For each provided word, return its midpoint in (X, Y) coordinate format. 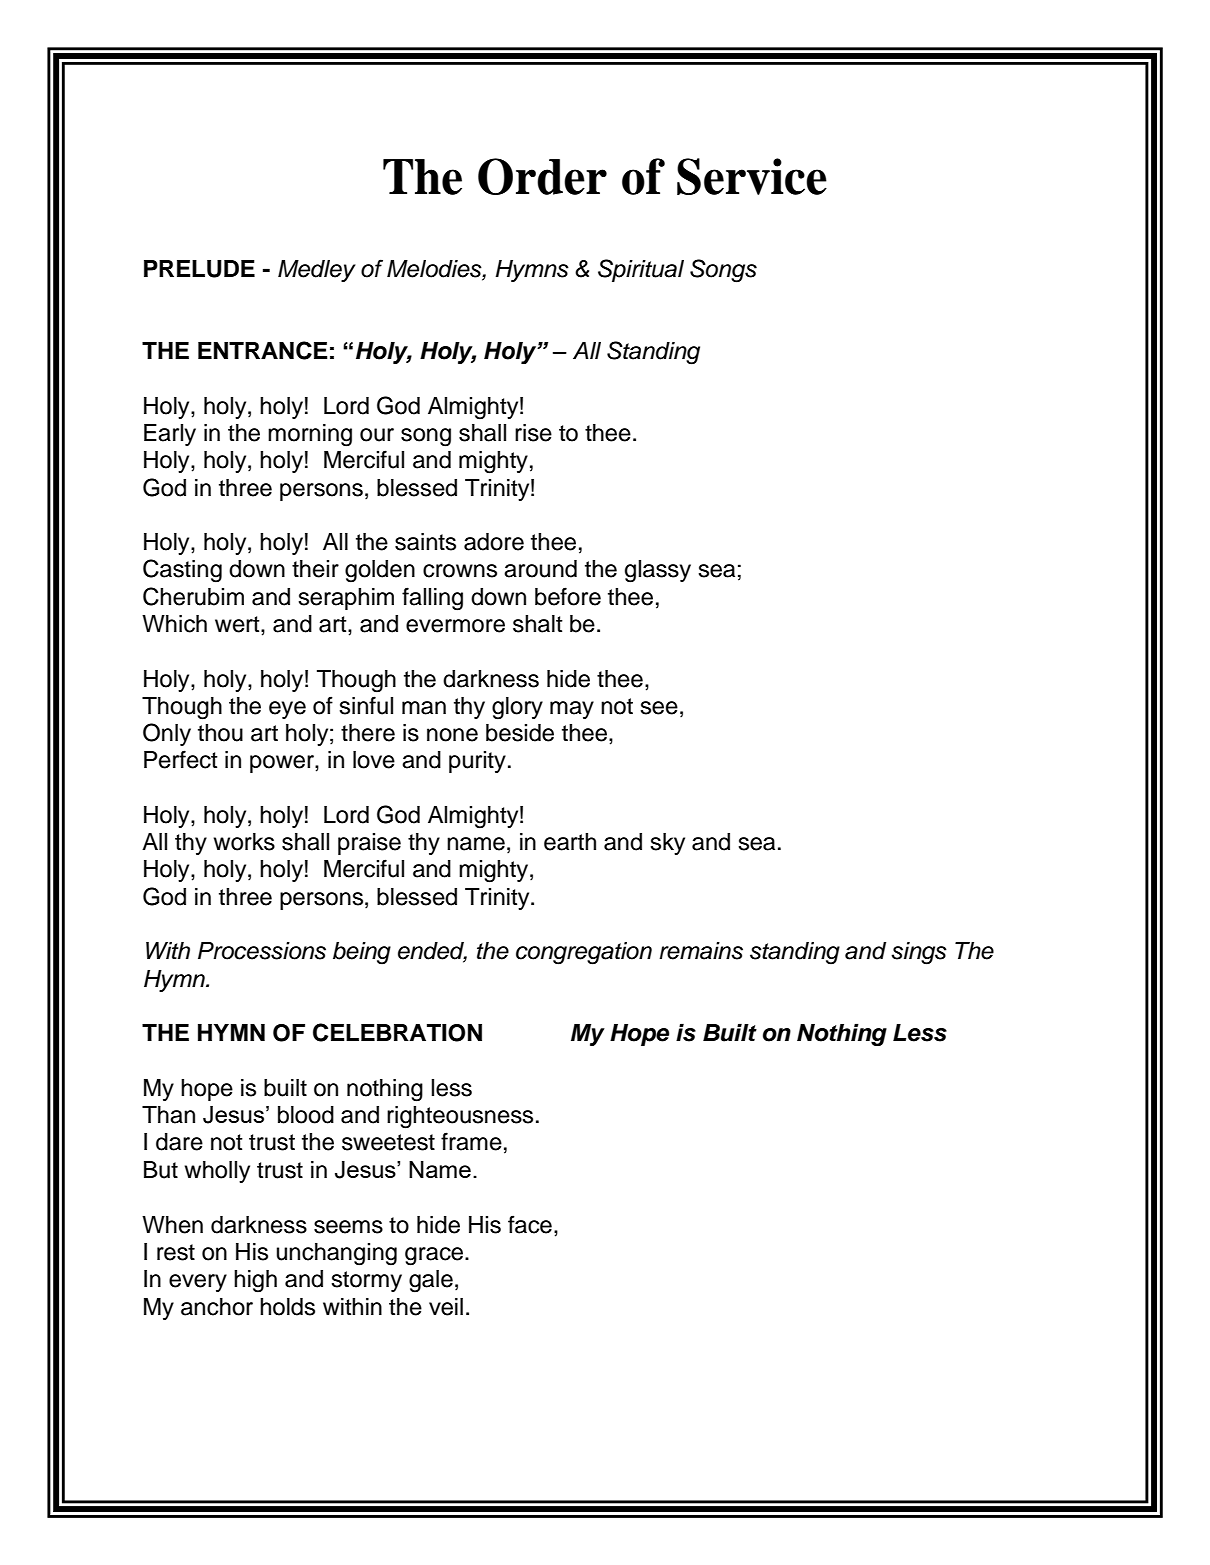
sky (667, 844)
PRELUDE (199, 269)
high (255, 1281)
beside (520, 733)
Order (542, 176)
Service (752, 176)
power (283, 764)
